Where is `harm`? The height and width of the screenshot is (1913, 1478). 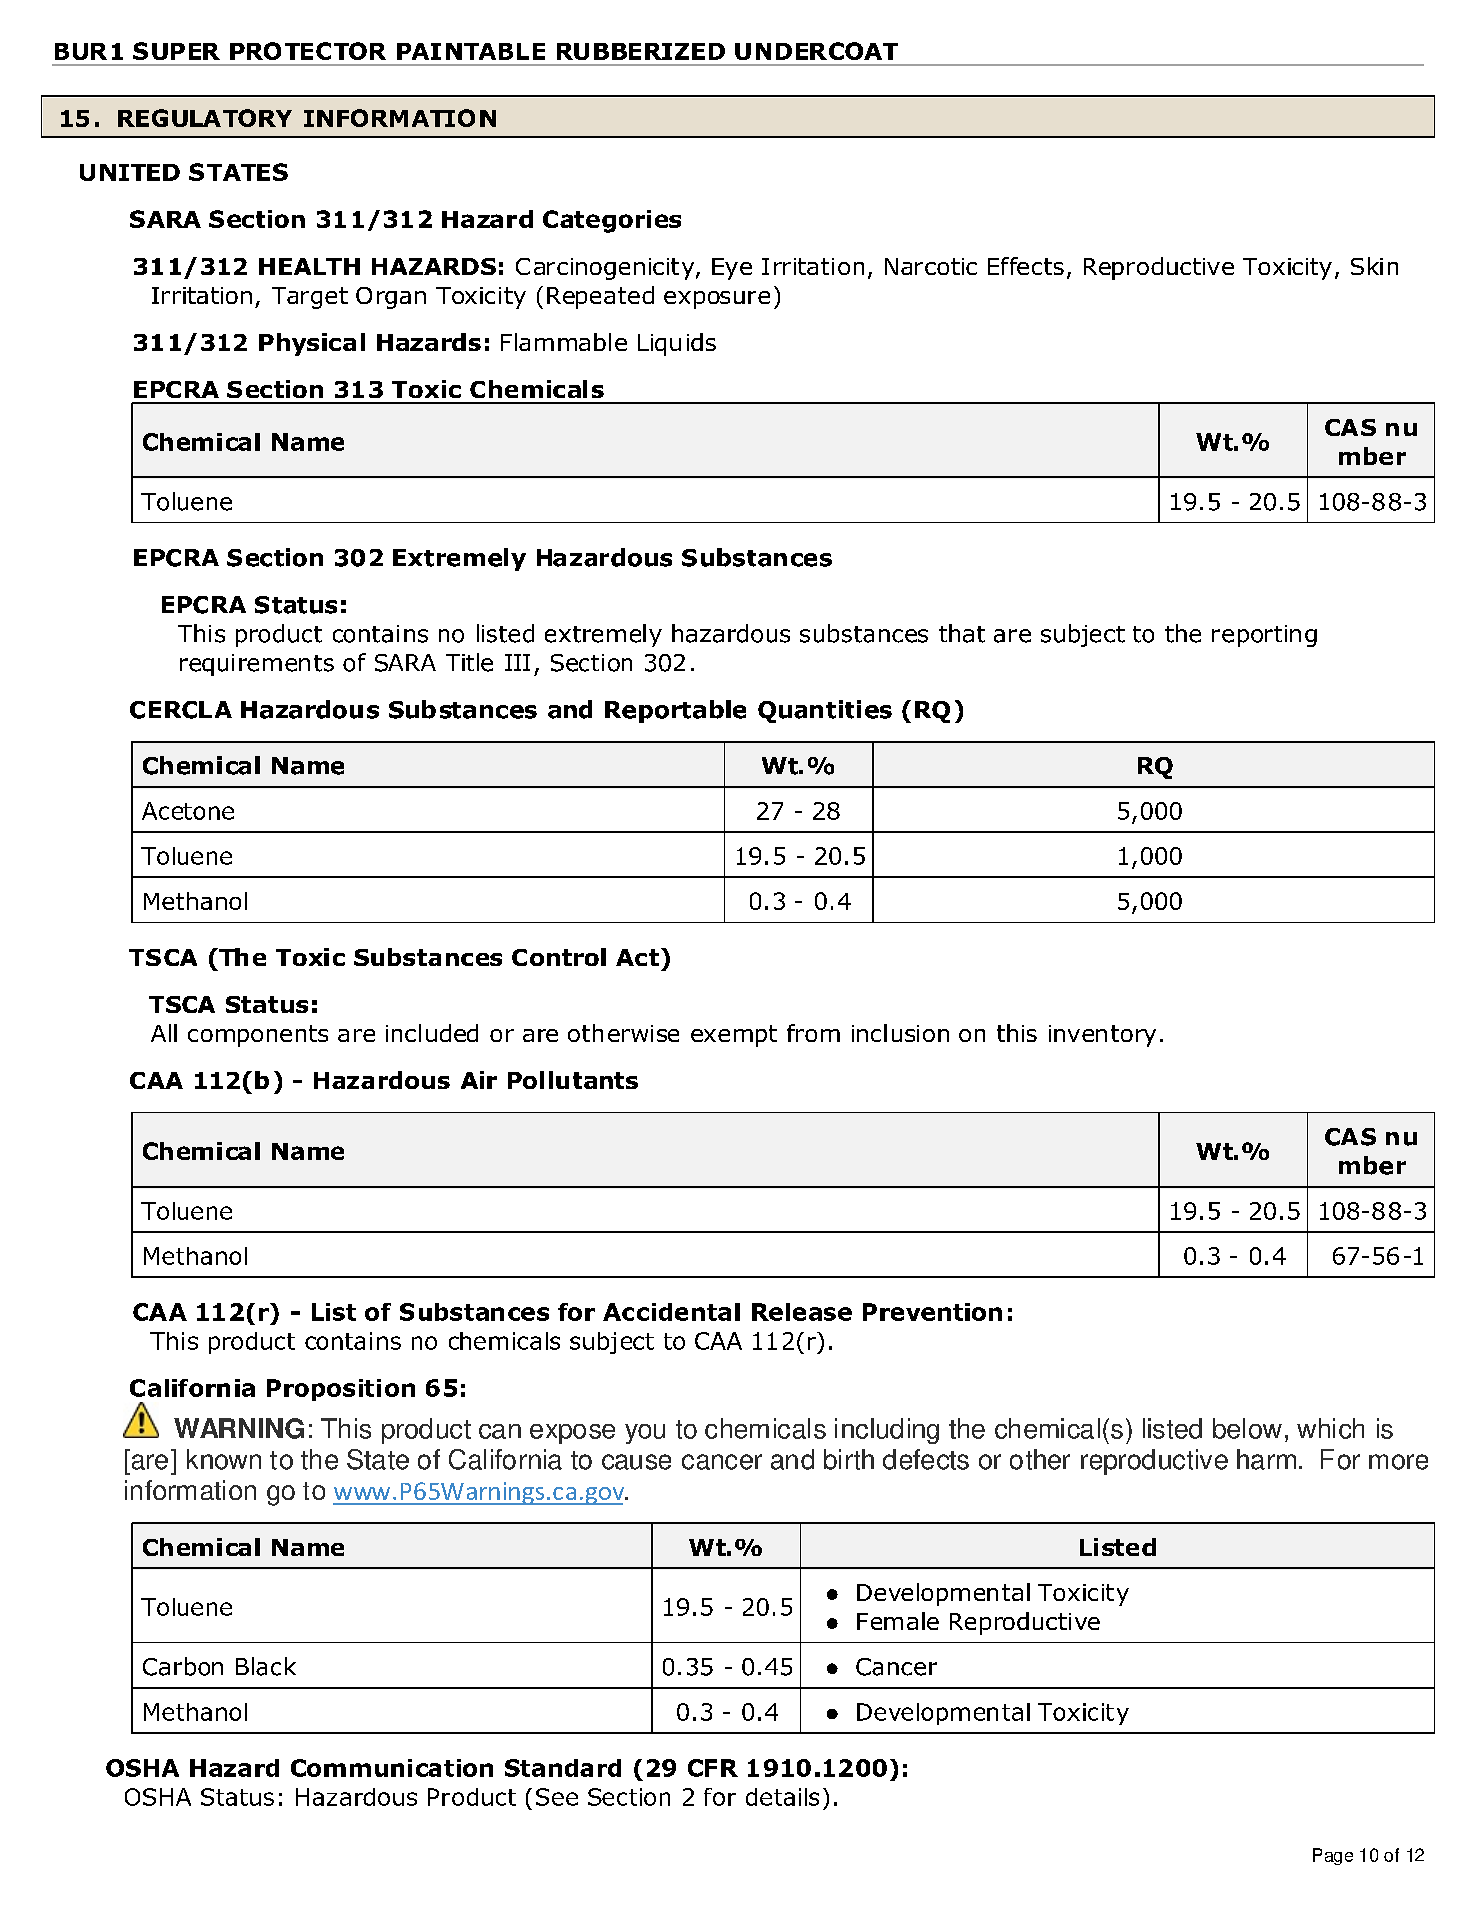
harm is located at coordinates (1266, 1459).
